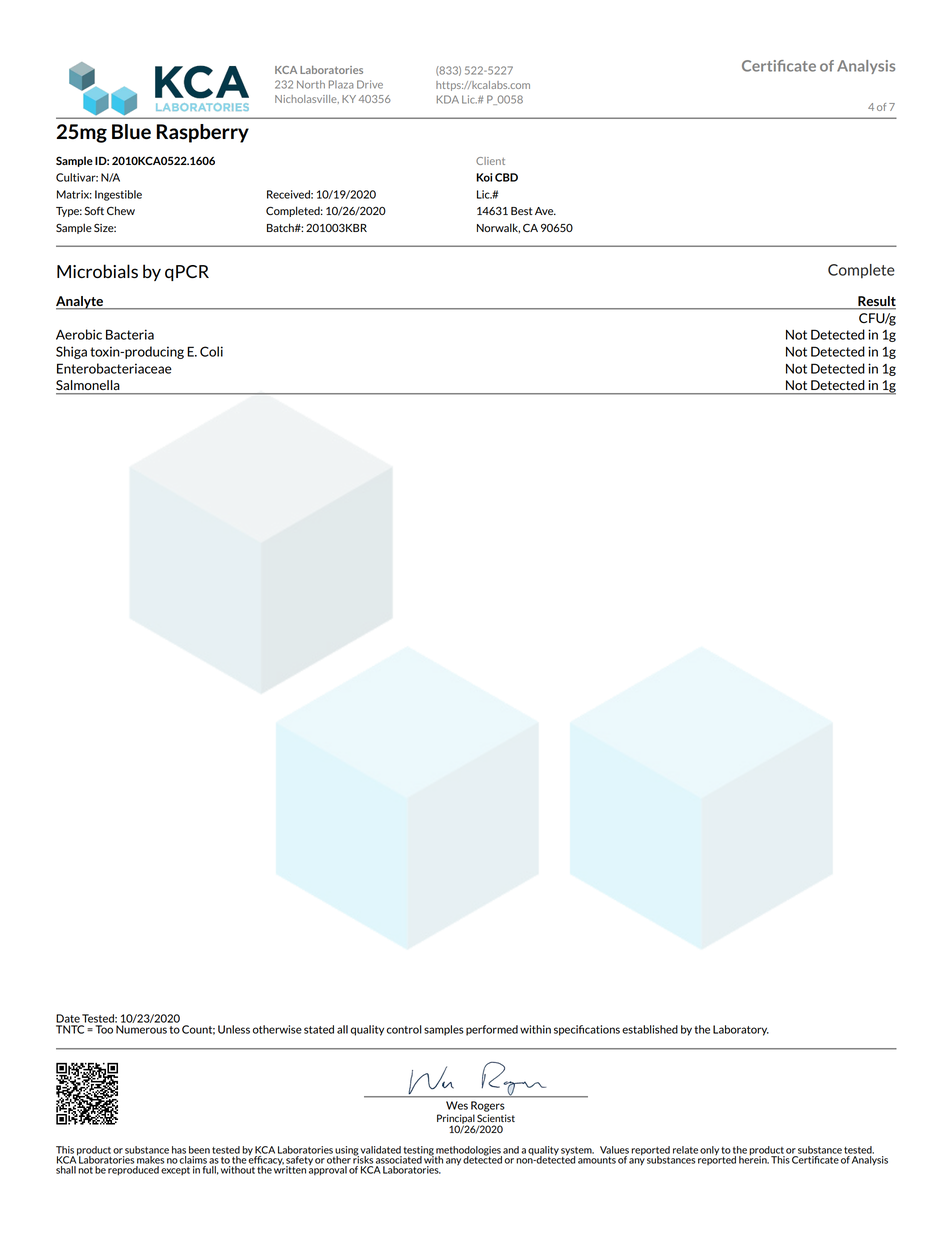 This screenshot has width=952, height=1233. I want to click on Blue, so click(131, 132).
